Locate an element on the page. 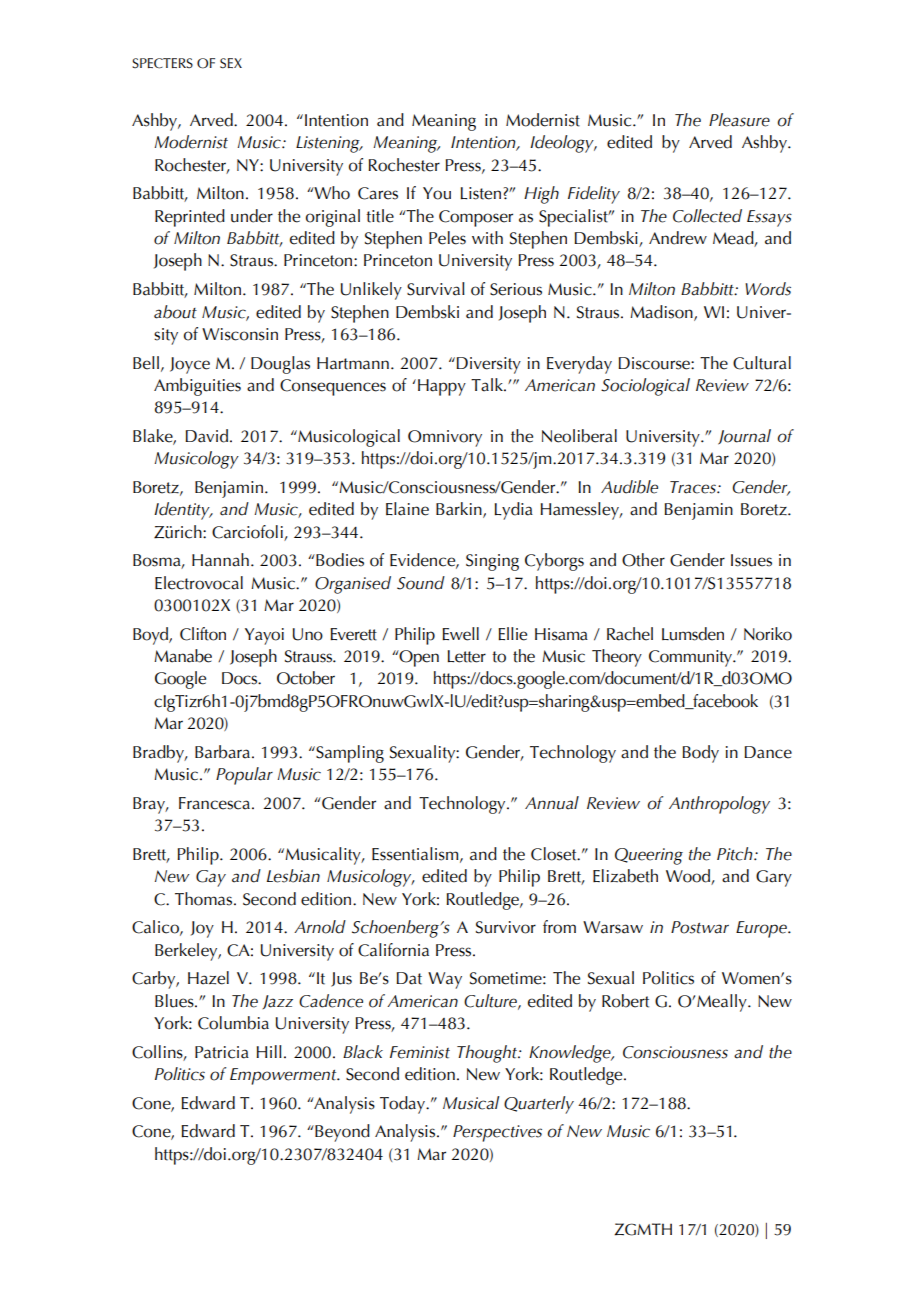  David is located at coordinates (206, 436).
